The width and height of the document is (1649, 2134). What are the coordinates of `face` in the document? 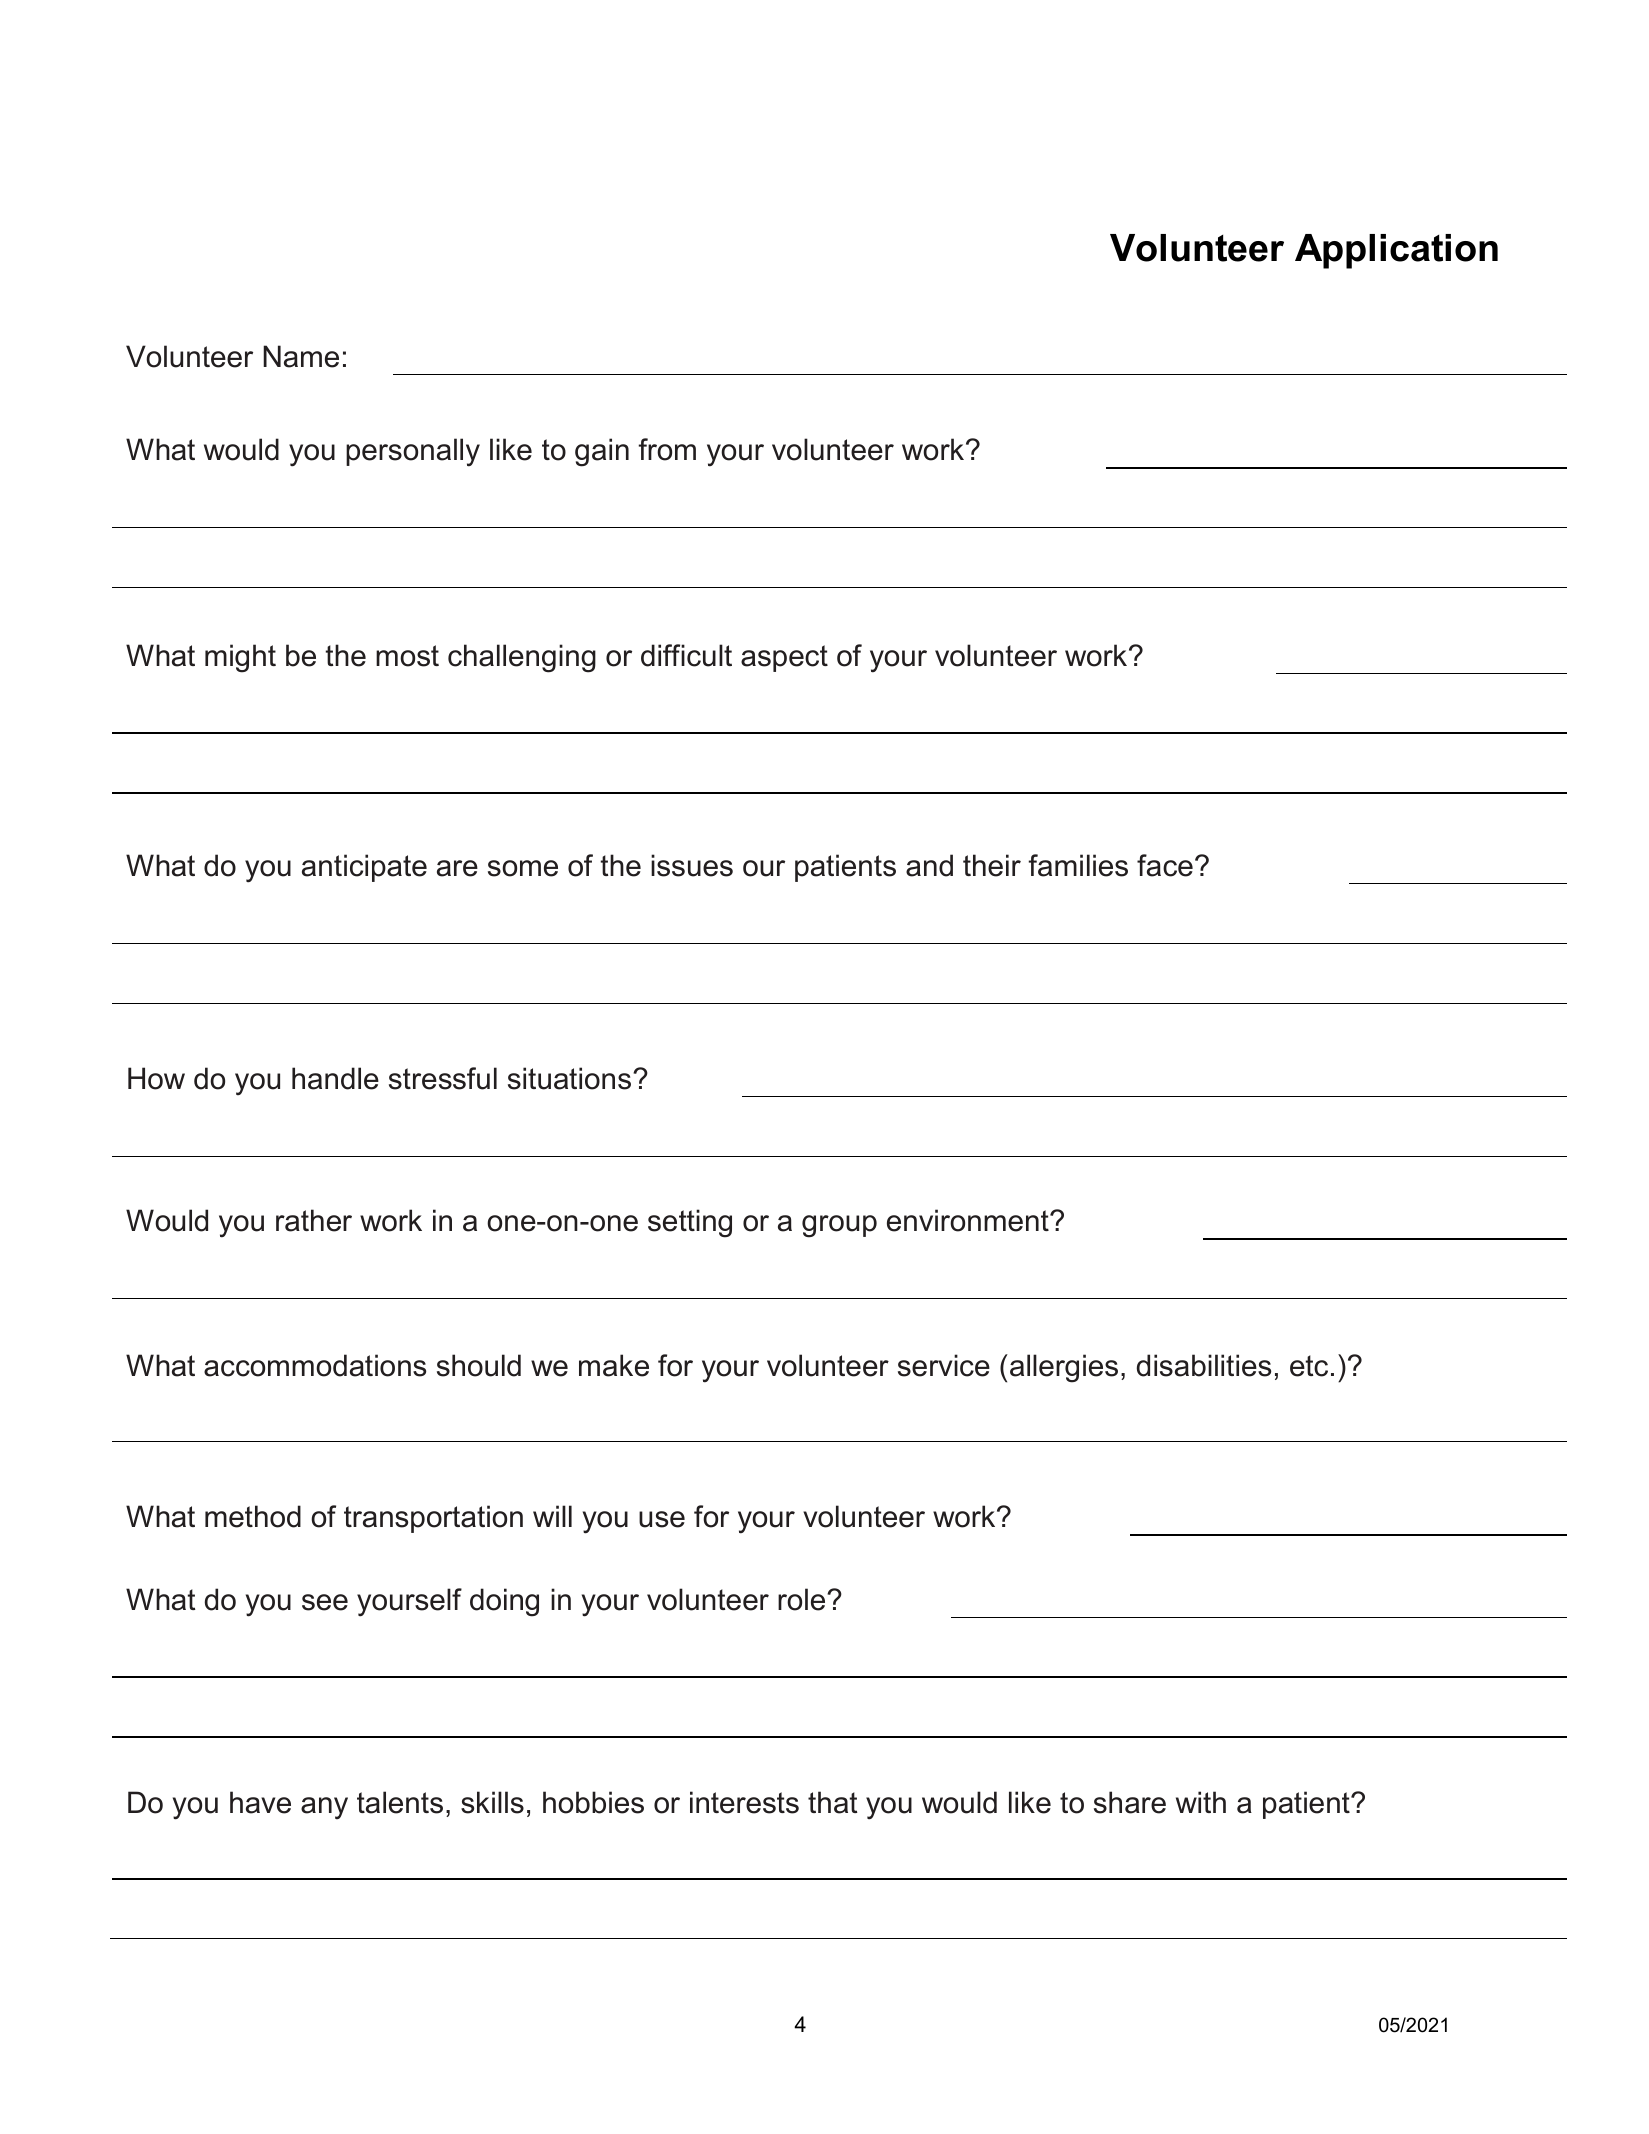 It's located at (1165, 865).
